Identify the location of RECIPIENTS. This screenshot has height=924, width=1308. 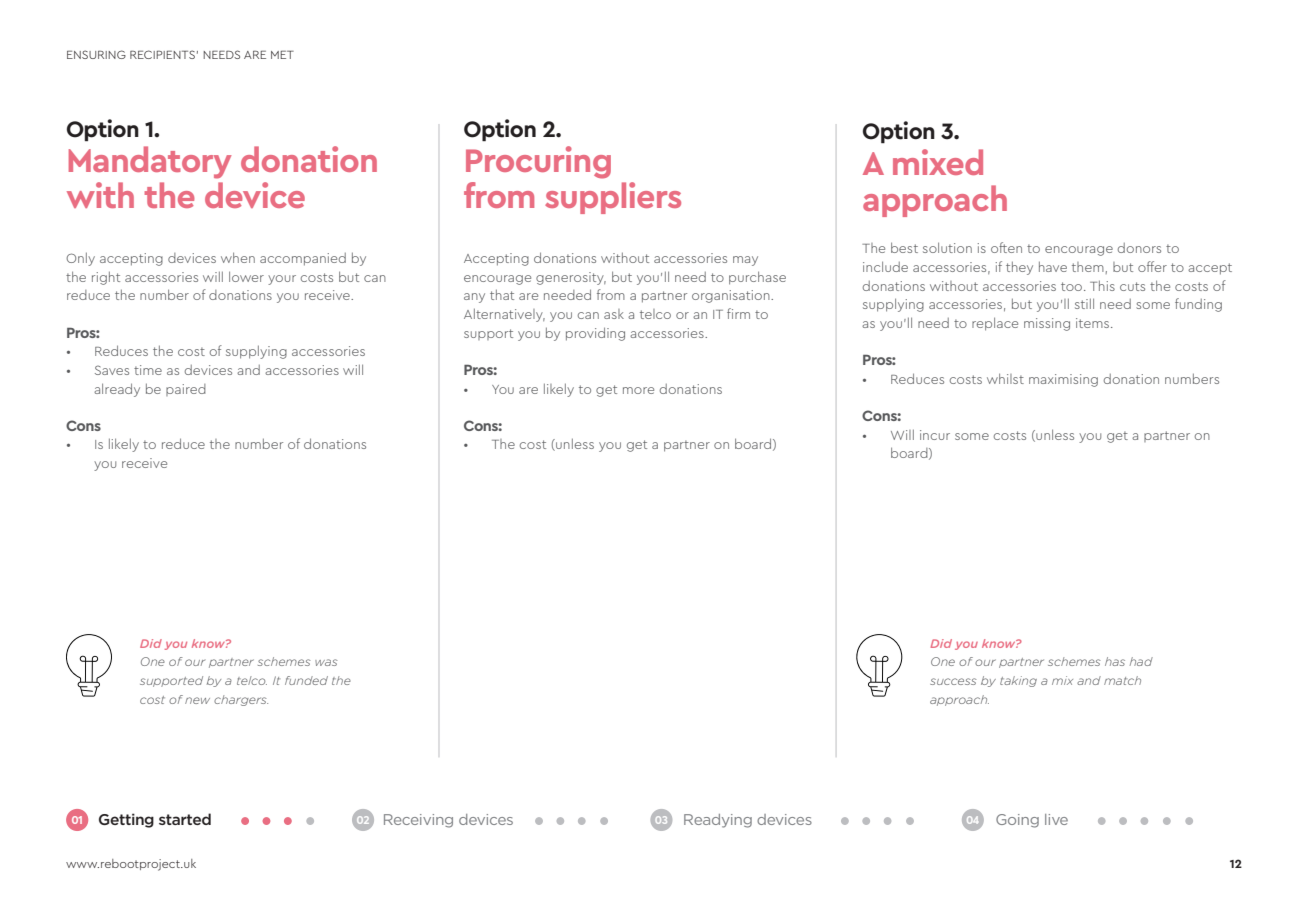
(162, 54).
